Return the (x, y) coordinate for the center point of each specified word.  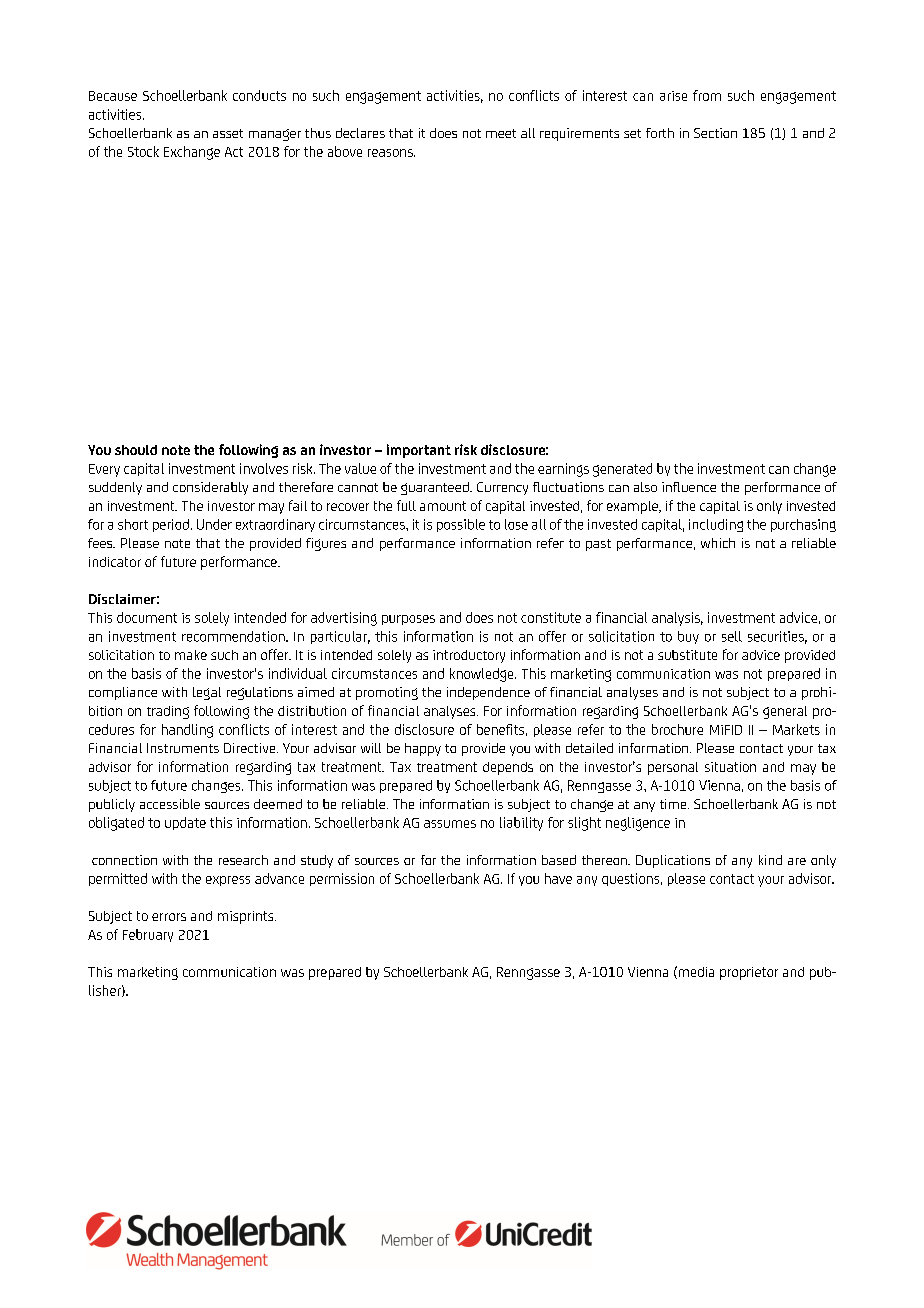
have (558, 878)
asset (228, 133)
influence (689, 487)
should (136, 450)
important (419, 451)
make (191, 655)
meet (501, 133)
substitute (687, 655)
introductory (469, 656)
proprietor (749, 973)
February (148, 935)
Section (715, 133)
